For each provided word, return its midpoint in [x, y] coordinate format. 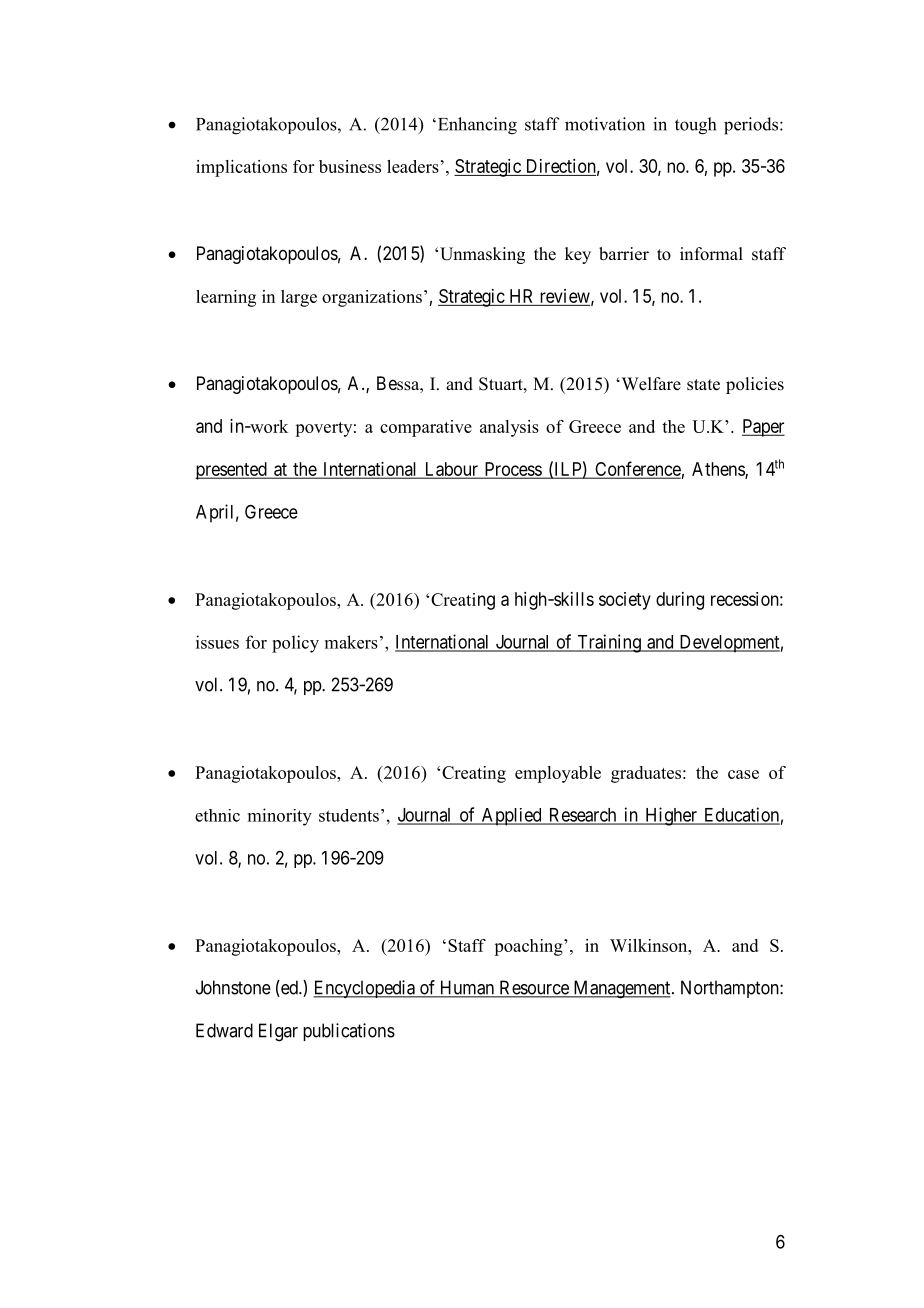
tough [695, 126]
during [680, 601]
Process [512, 470]
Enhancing [476, 126]
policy [295, 644]
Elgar [278, 1032]
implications [241, 168]
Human [467, 988]
